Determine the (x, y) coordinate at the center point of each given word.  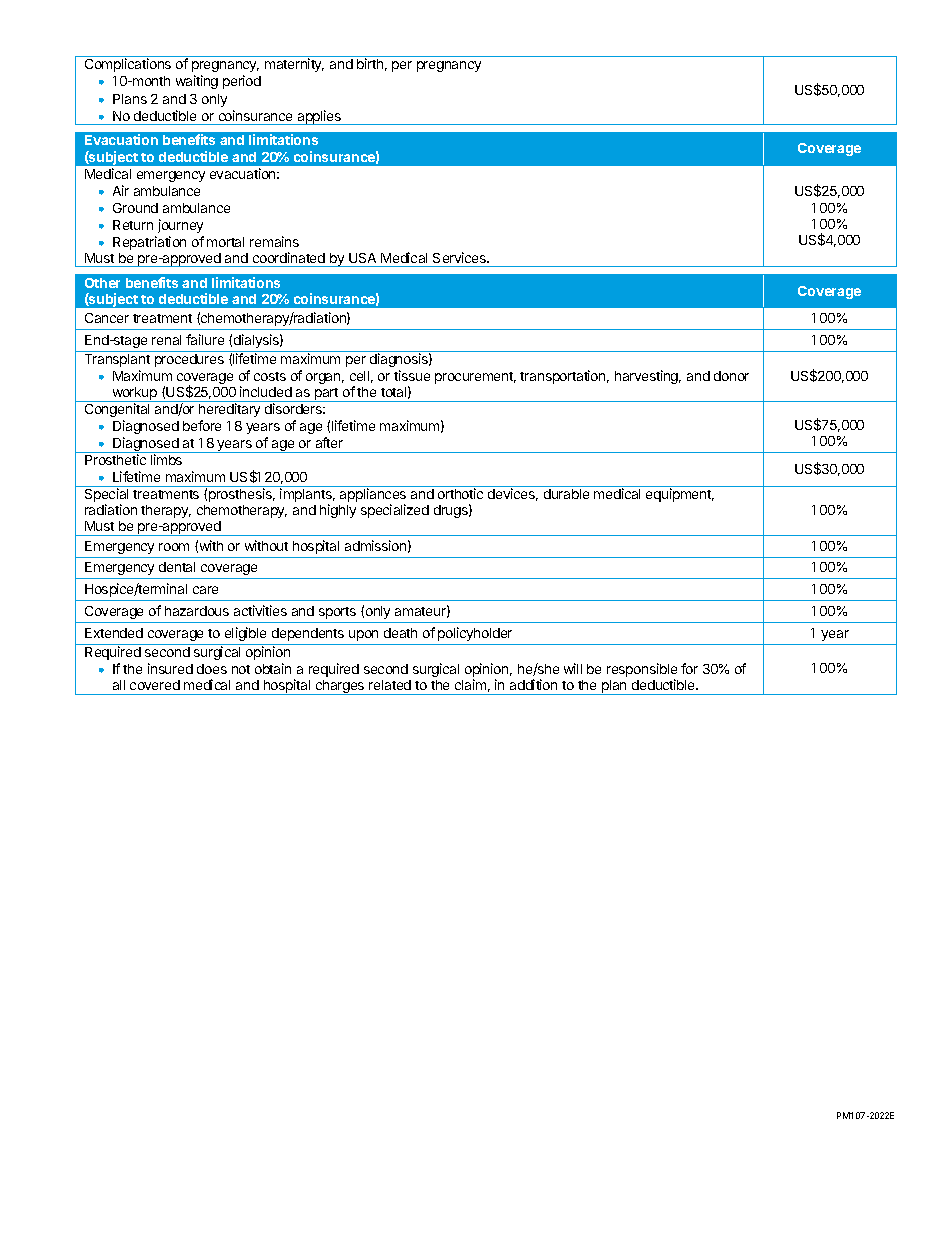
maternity (294, 65)
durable (566, 494)
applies (319, 117)
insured (170, 668)
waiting (197, 82)
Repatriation (149, 243)
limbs (166, 459)
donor (731, 376)
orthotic (460, 493)
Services (460, 257)
